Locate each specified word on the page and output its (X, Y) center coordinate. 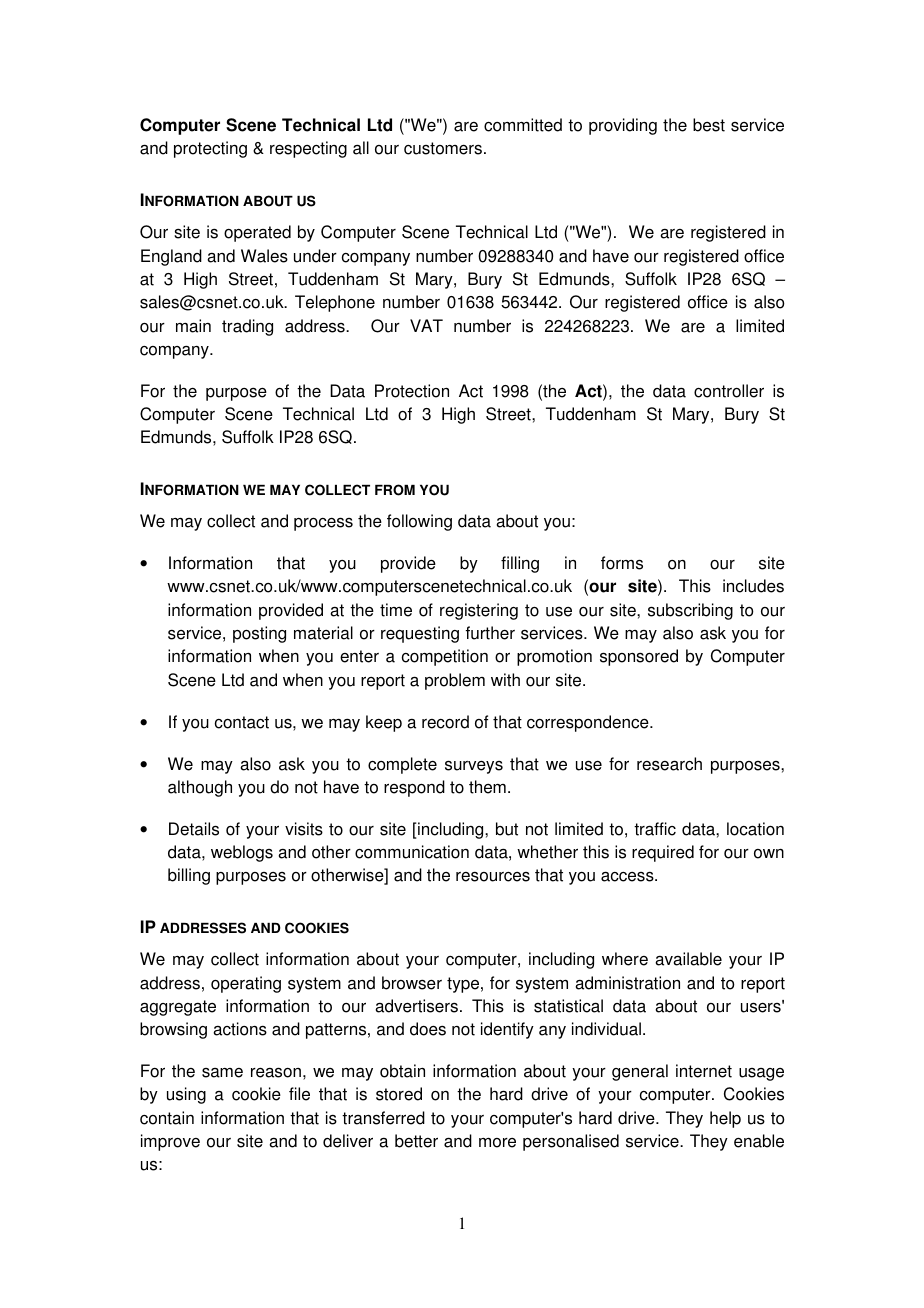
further (490, 633)
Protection (412, 391)
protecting (210, 149)
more (497, 1143)
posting (259, 634)
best (709, 125)
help (725, 1119)
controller (729, 391)
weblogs (242, 853)
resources (493, 877)
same (222, 1073)
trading (247, 327)
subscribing (690, 611)
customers (443, 148)
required (663, 853)
